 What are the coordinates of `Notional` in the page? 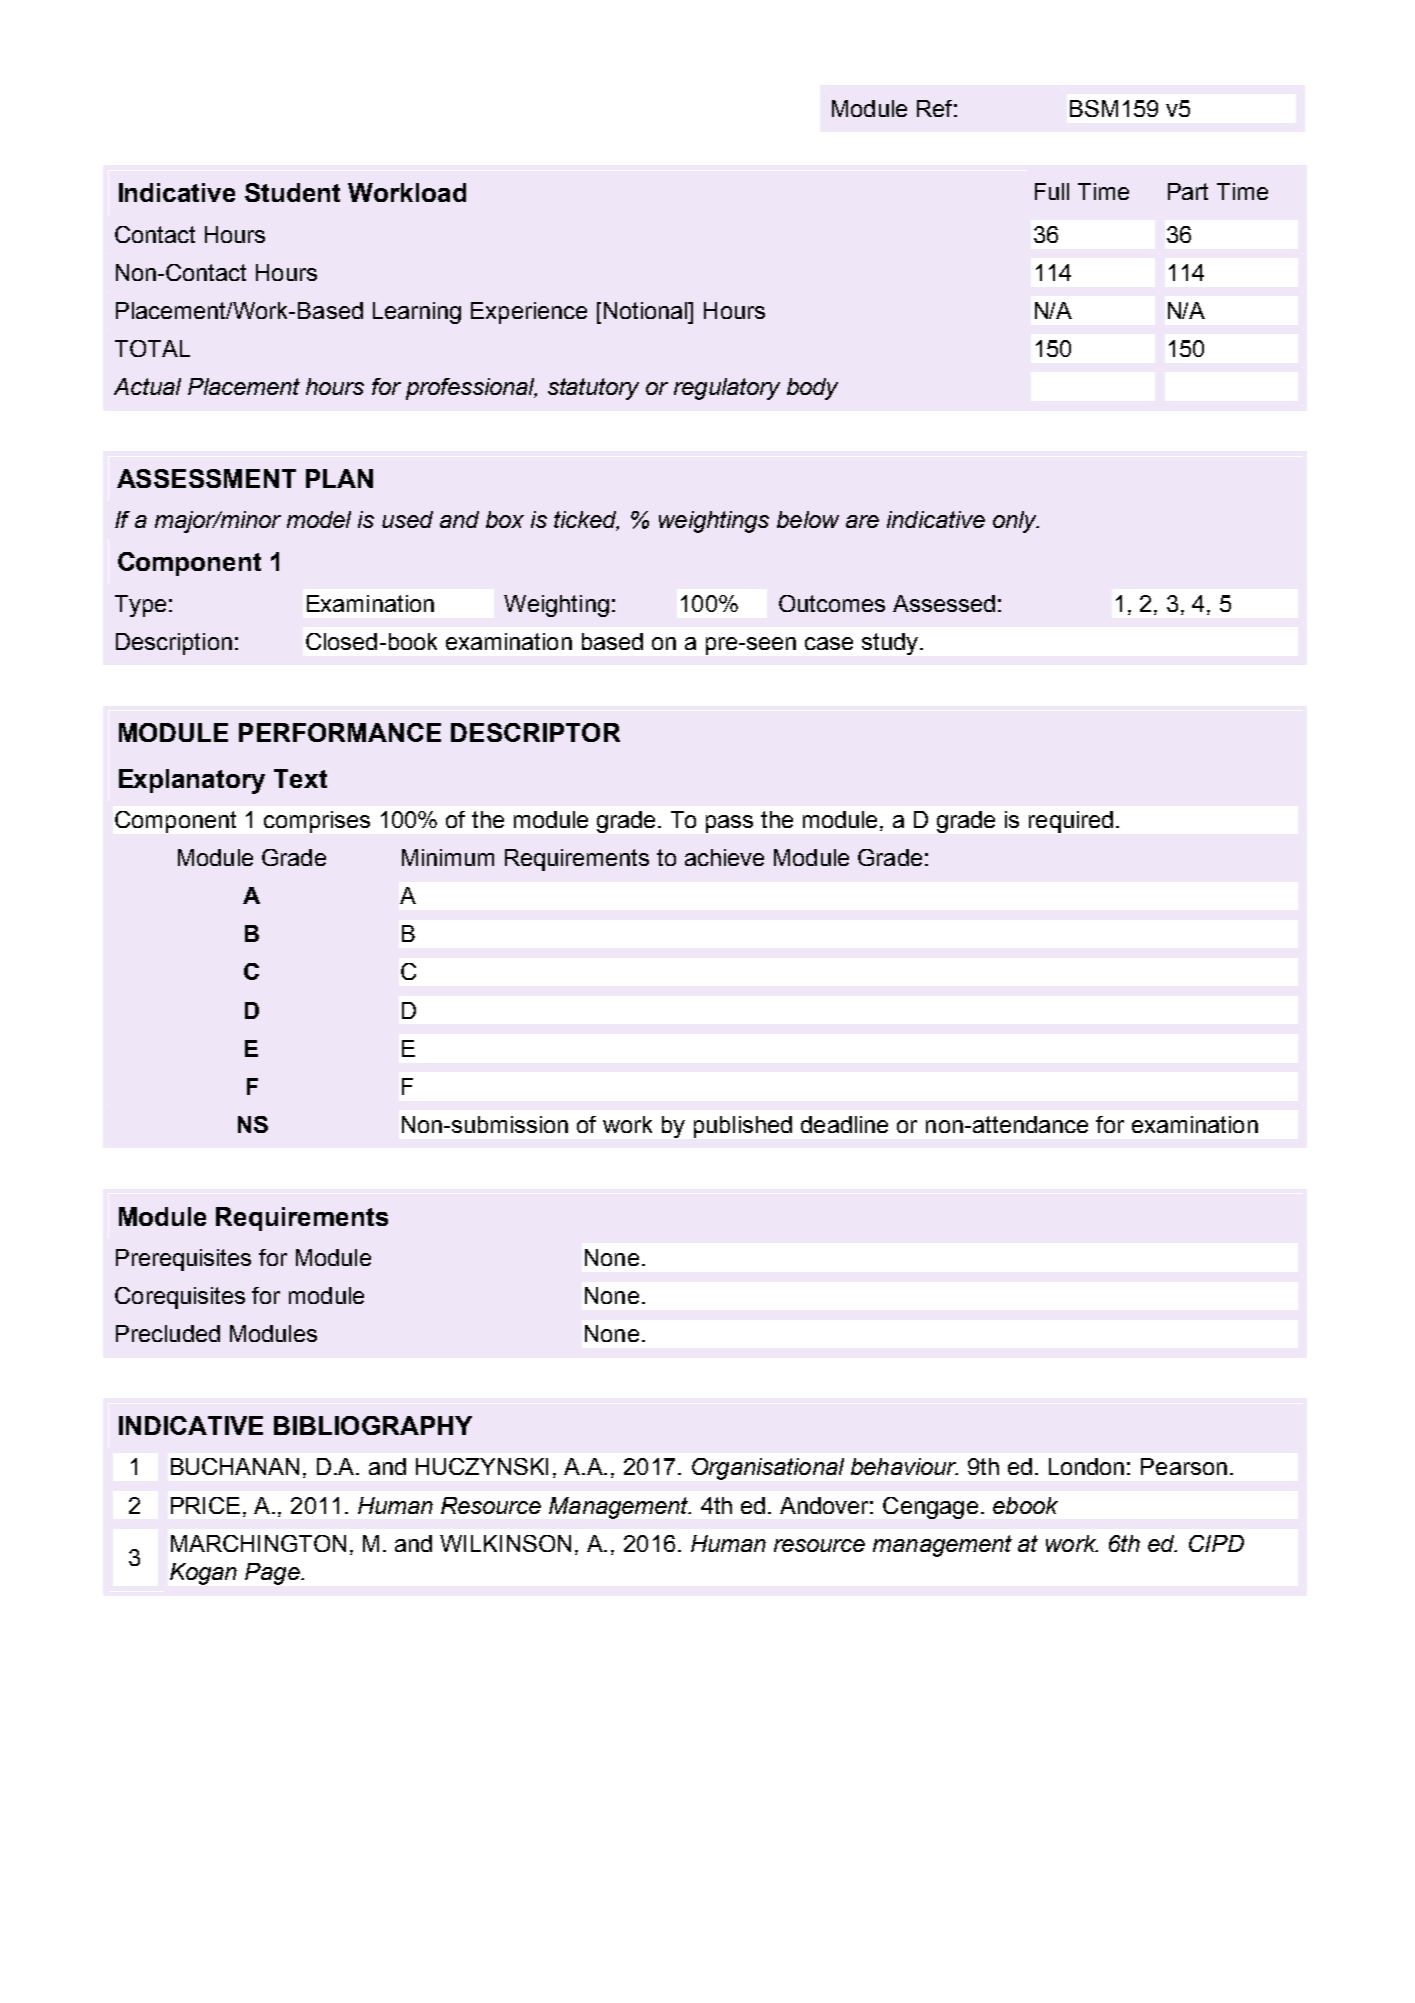 It's located at (647, 310).
